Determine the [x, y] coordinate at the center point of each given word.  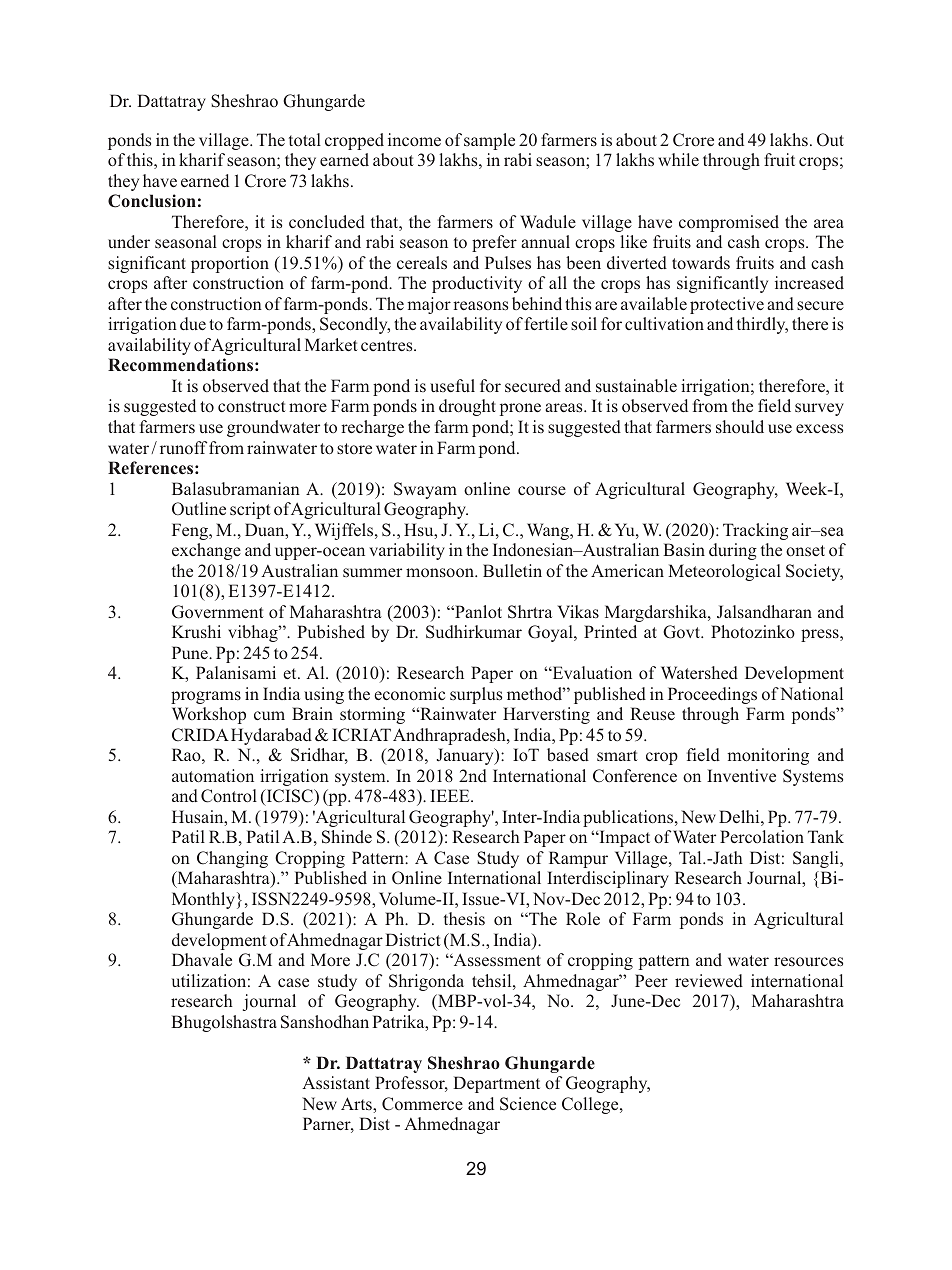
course [542, 491]
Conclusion [152, 201]
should [740, 426]
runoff [183, 447]
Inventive [741, 775]
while [678, 159]
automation [213, 776]
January [466, 756]
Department [496, 1084]
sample [489, 141]
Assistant [336, 1083]
